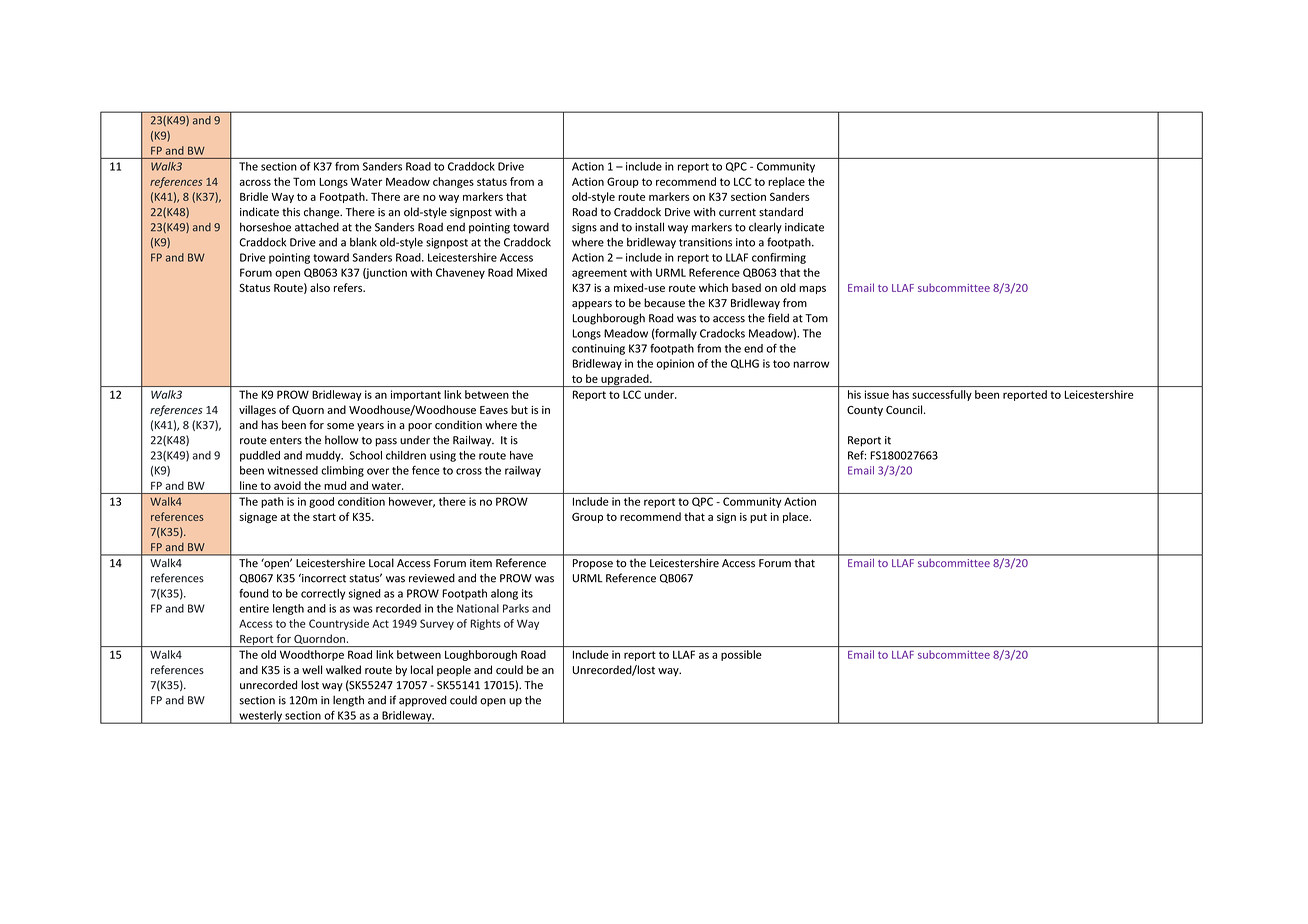  Describe the element at coordinates (519, 409) in the image. I see `but` at that location.
